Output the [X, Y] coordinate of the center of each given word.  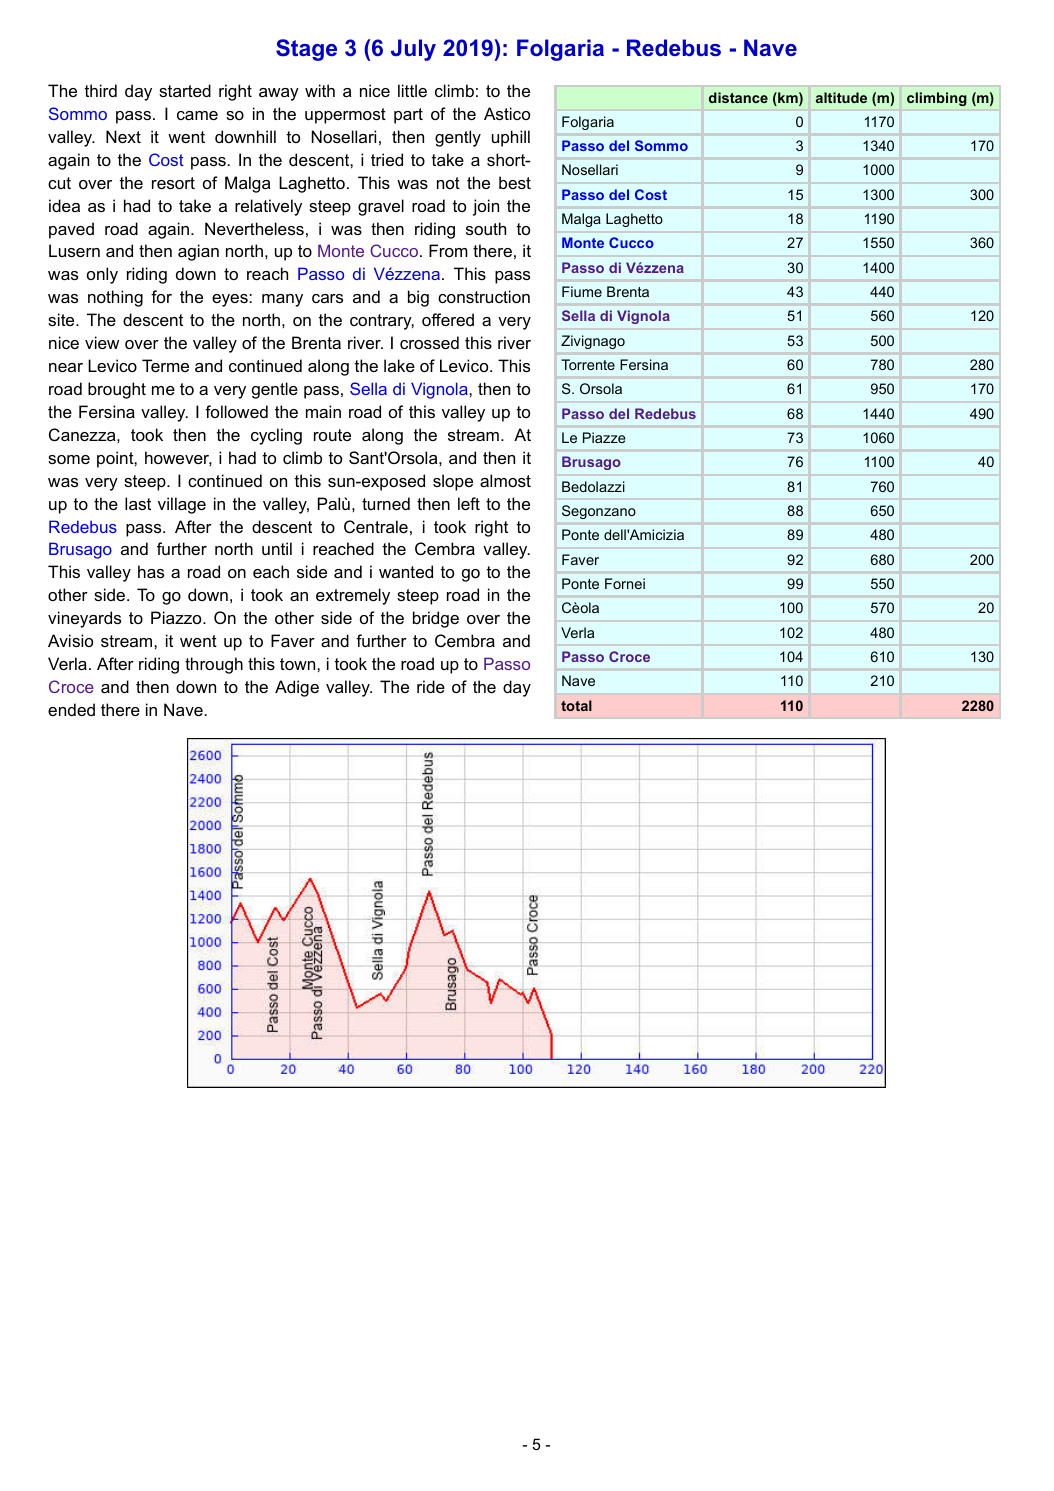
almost [505, 480]
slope [453, 482]
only [102, 275]
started [185, 90]
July [413, 50]
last [138, 503]
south [486, 228]
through [214, 665]
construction [484, 296]
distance [738, 97]
